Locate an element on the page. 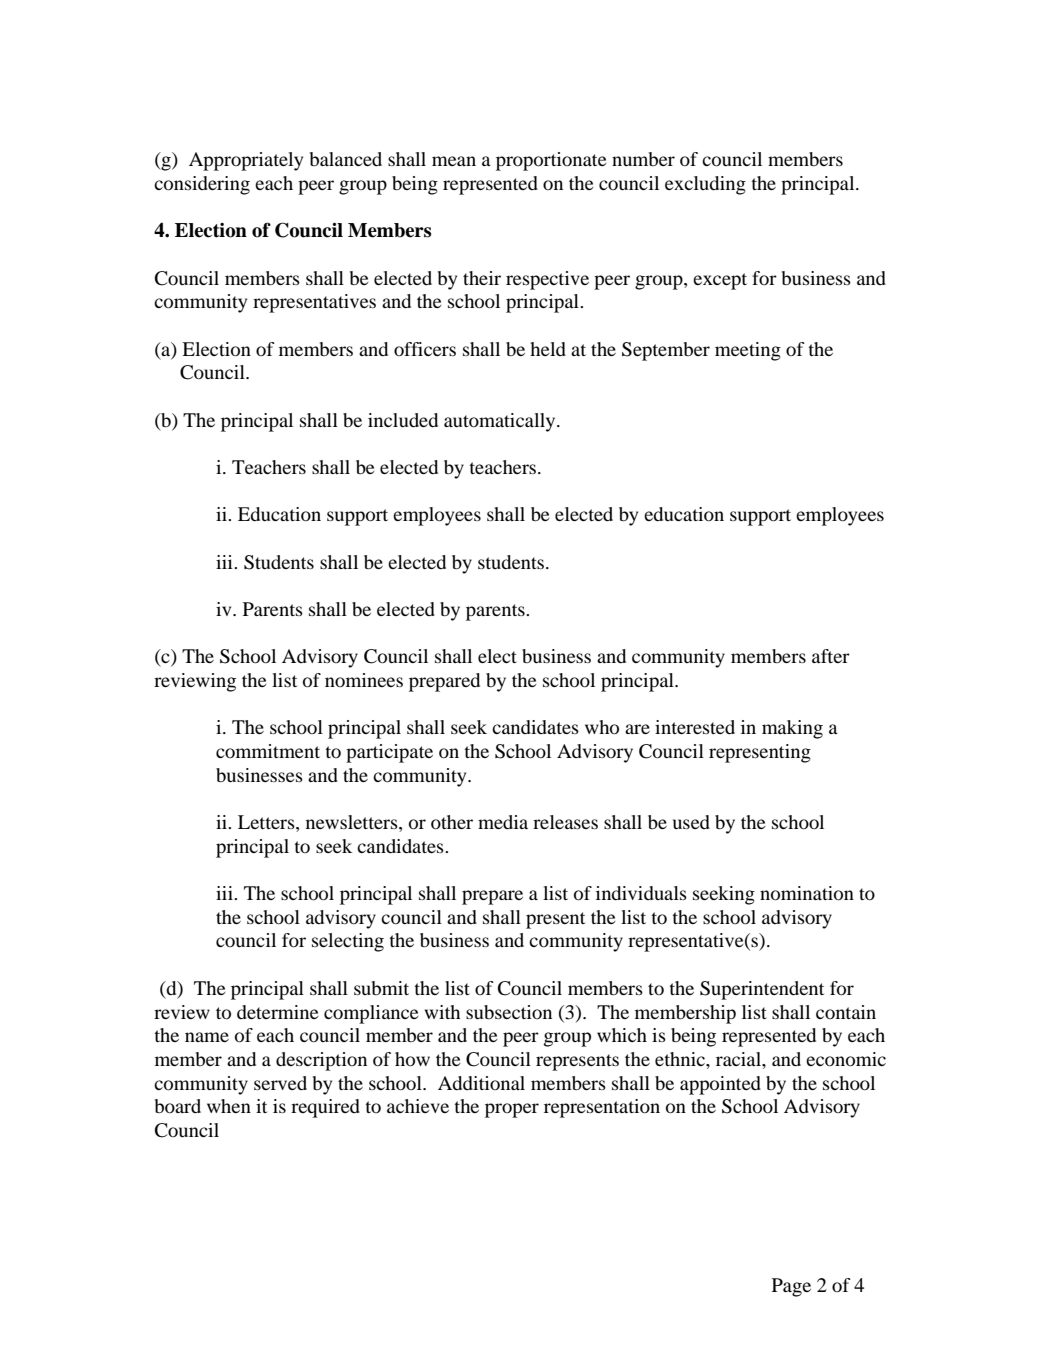 This page has width=1050, height=1359. Page is located at coordinates (791, 1287).
